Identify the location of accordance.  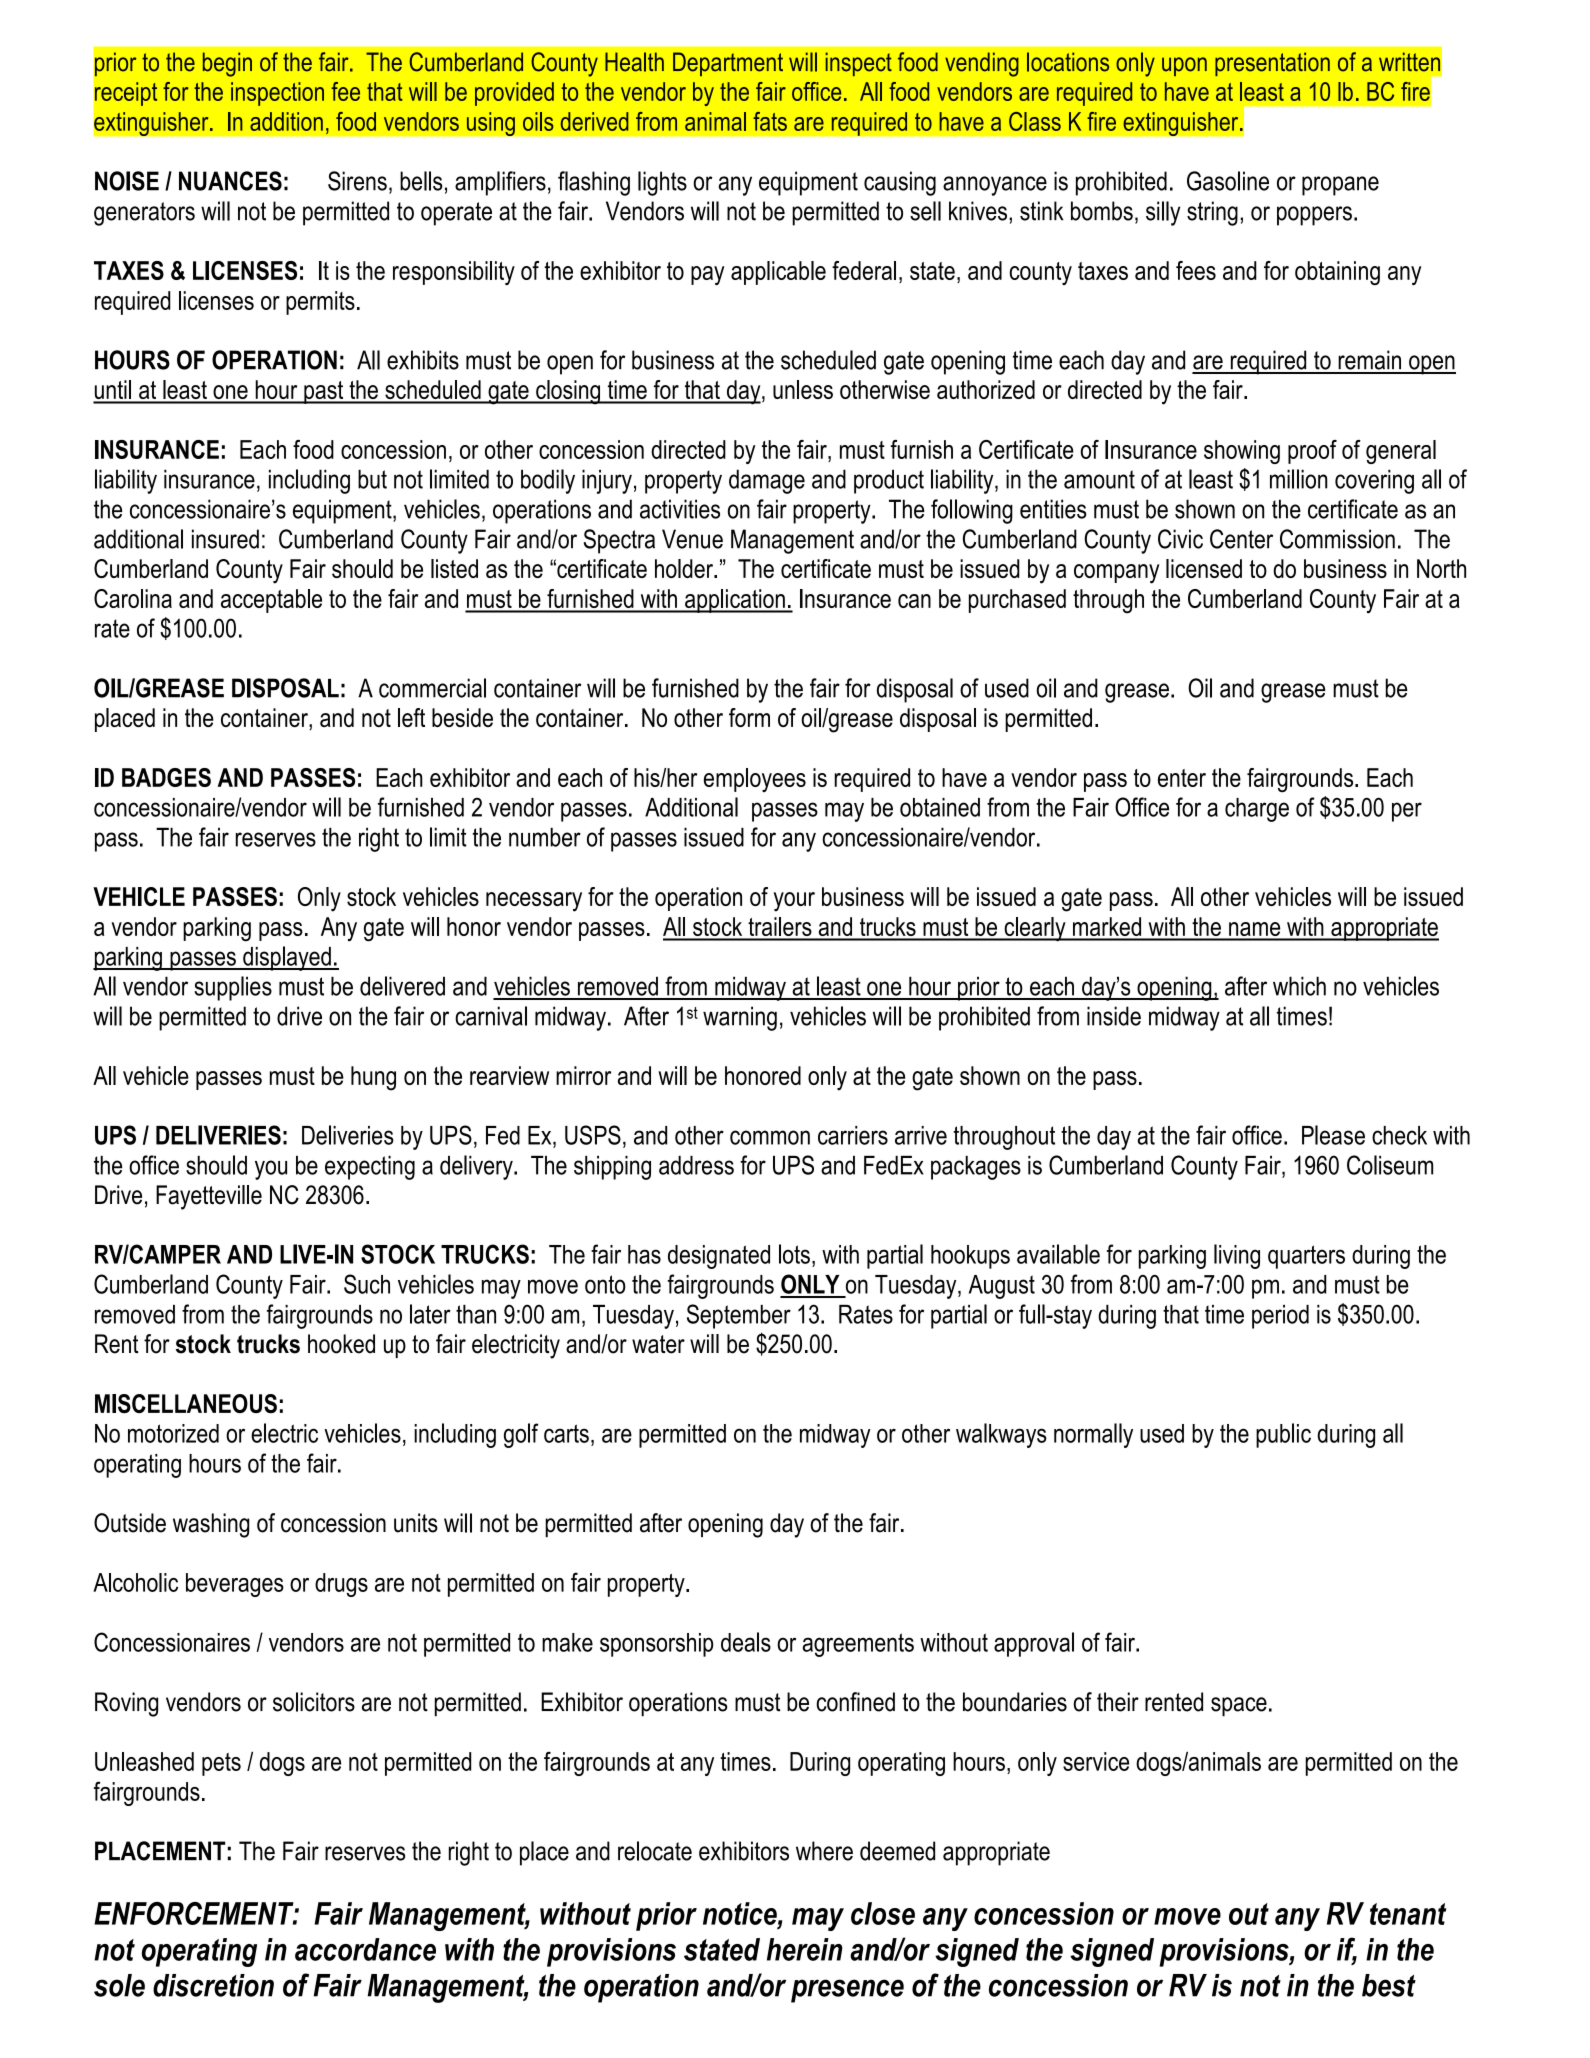
(365, 1949).
